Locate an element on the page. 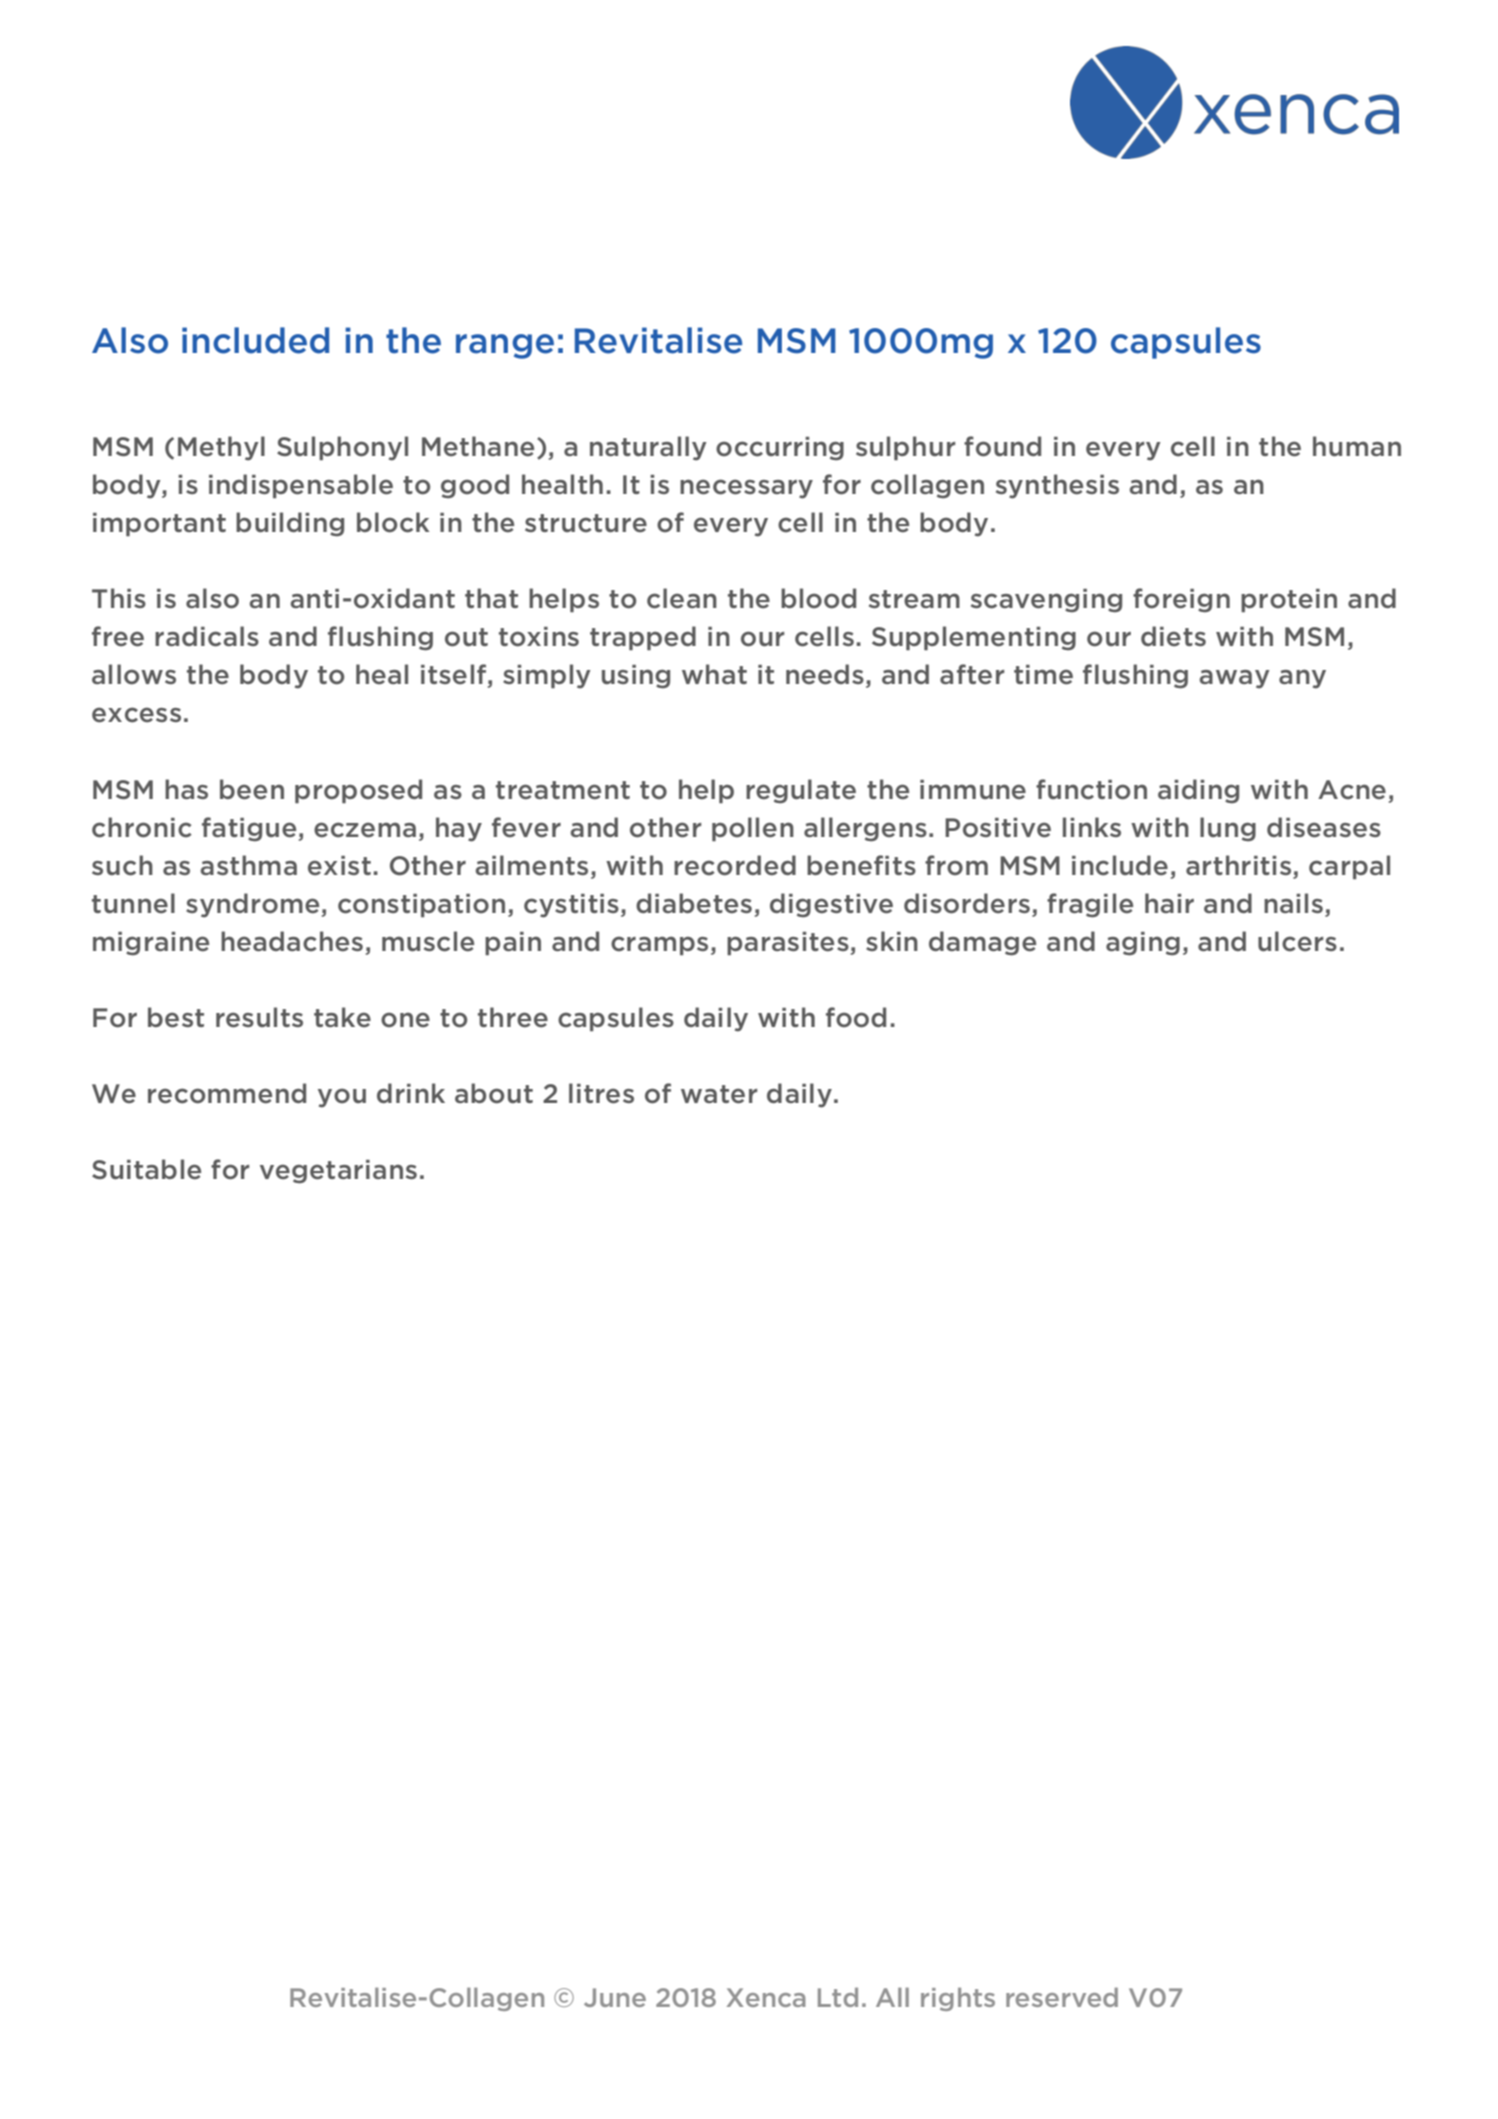 This document has width=1498, height=2119. Ltd is located at coordinates (838, 1997).
